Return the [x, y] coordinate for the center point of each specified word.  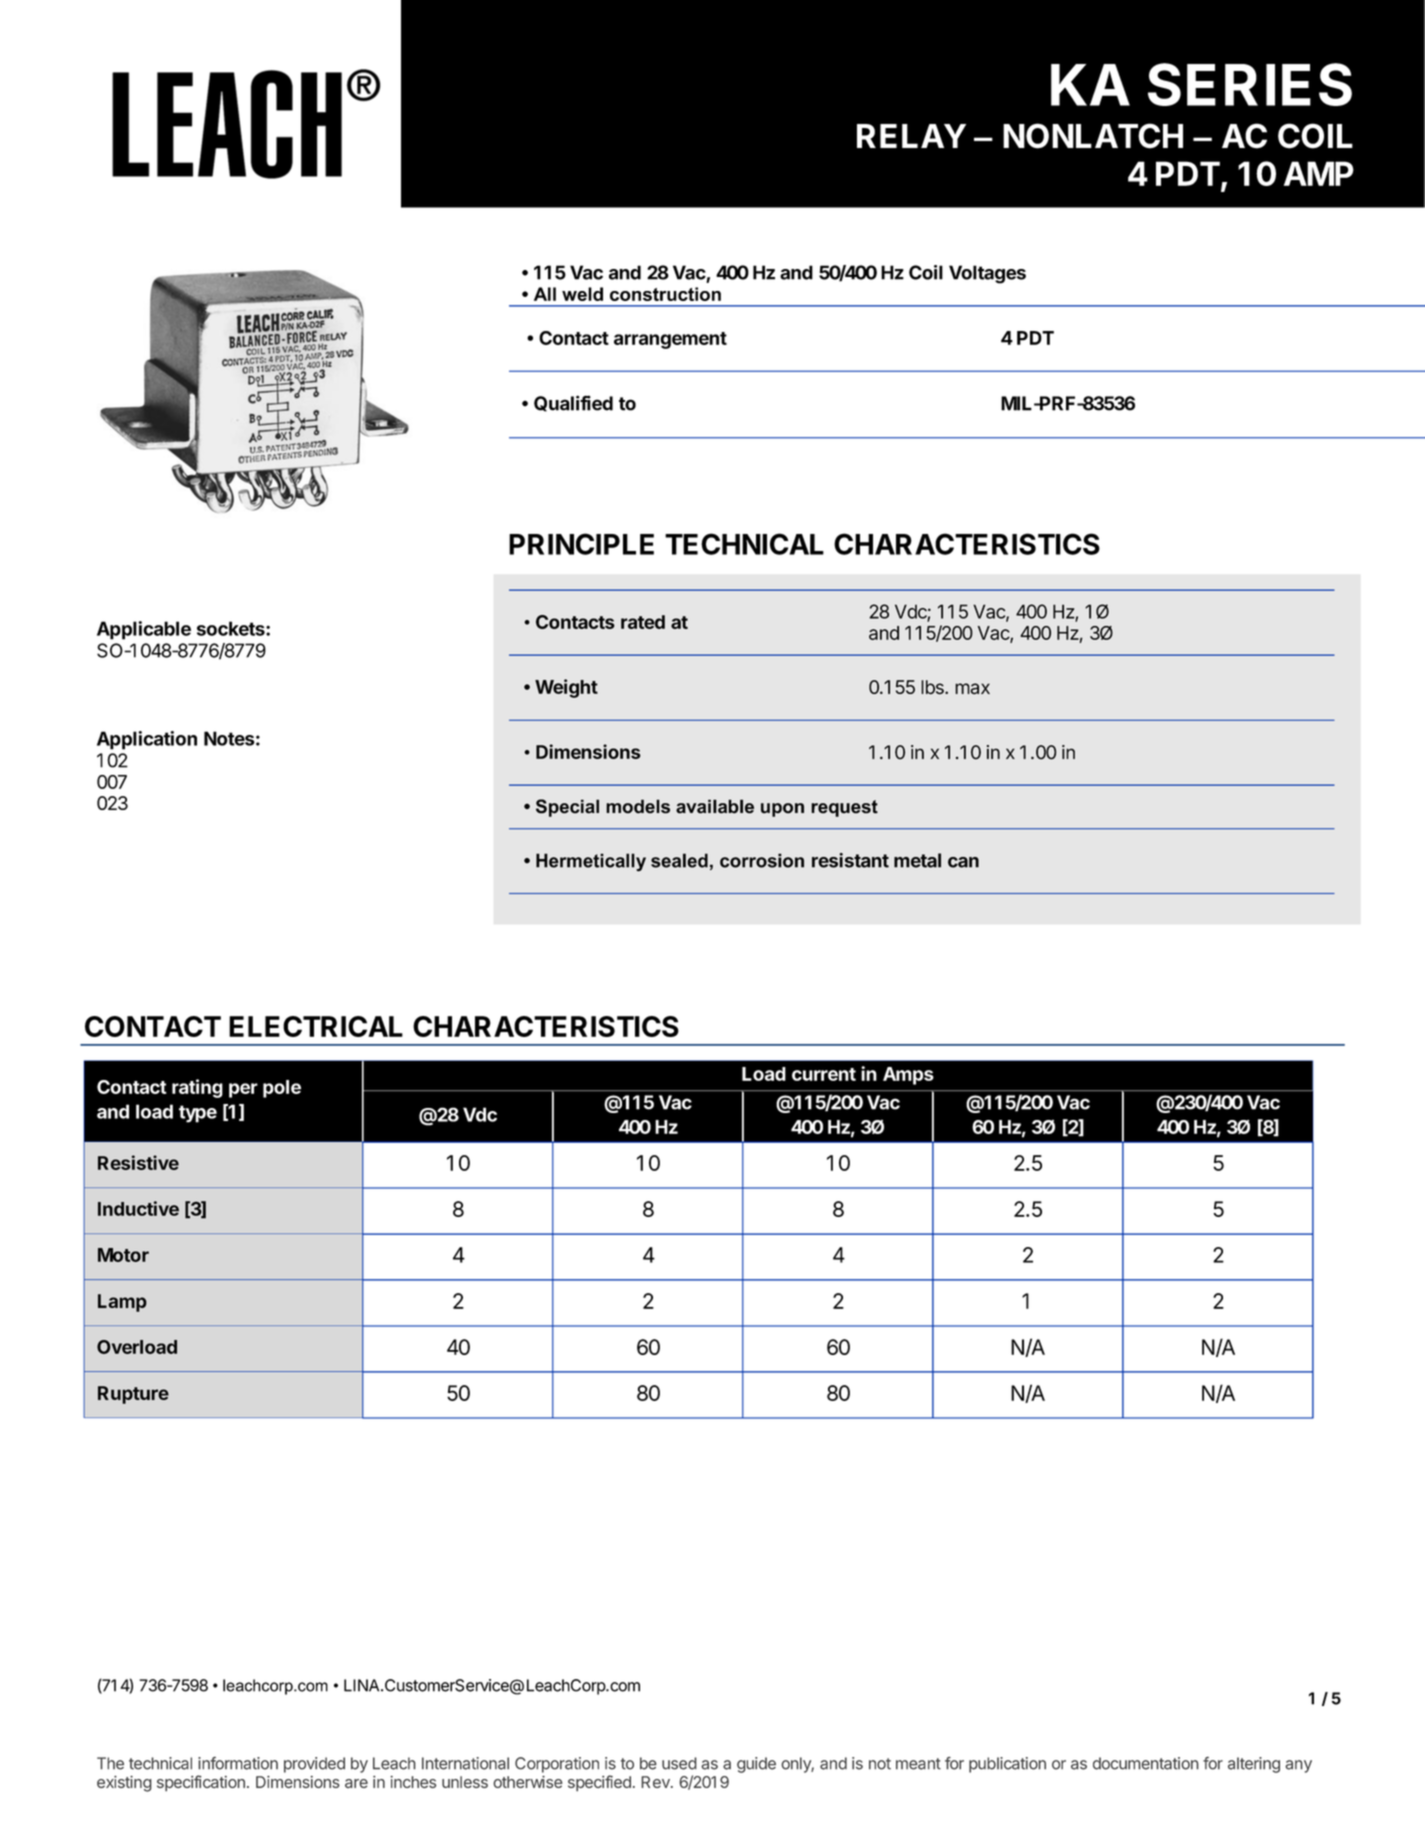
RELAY [911, 136]
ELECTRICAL [316, 1026]
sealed [679, 860]
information [238, 1763]
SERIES [1250, 84]
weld [582, 294]
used [679, 1763]
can [963, 862]
